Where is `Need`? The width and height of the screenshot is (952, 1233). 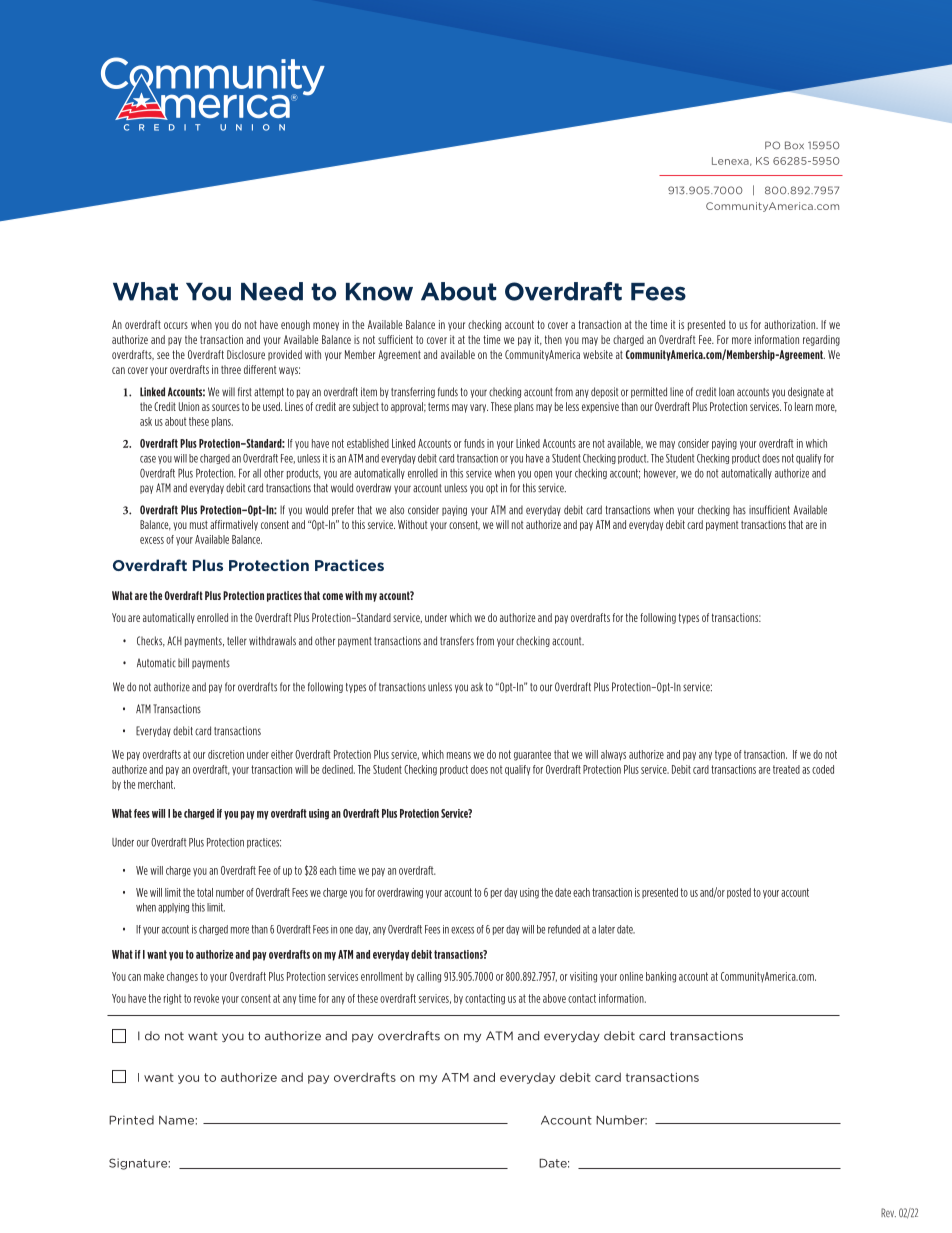
Need is located at coordinates (272, 291).
